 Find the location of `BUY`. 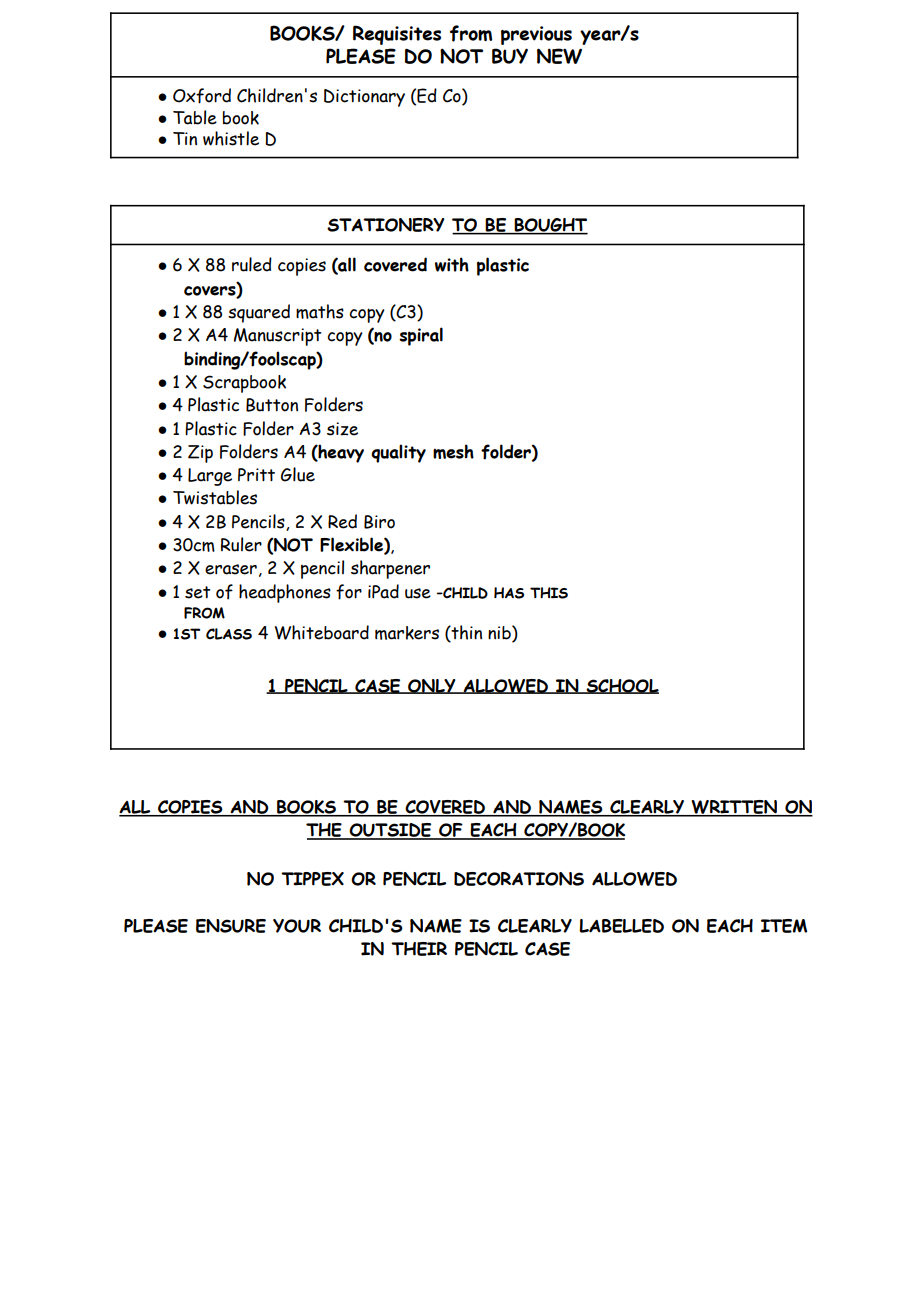

BUY is located at coordinates (510, 56).
